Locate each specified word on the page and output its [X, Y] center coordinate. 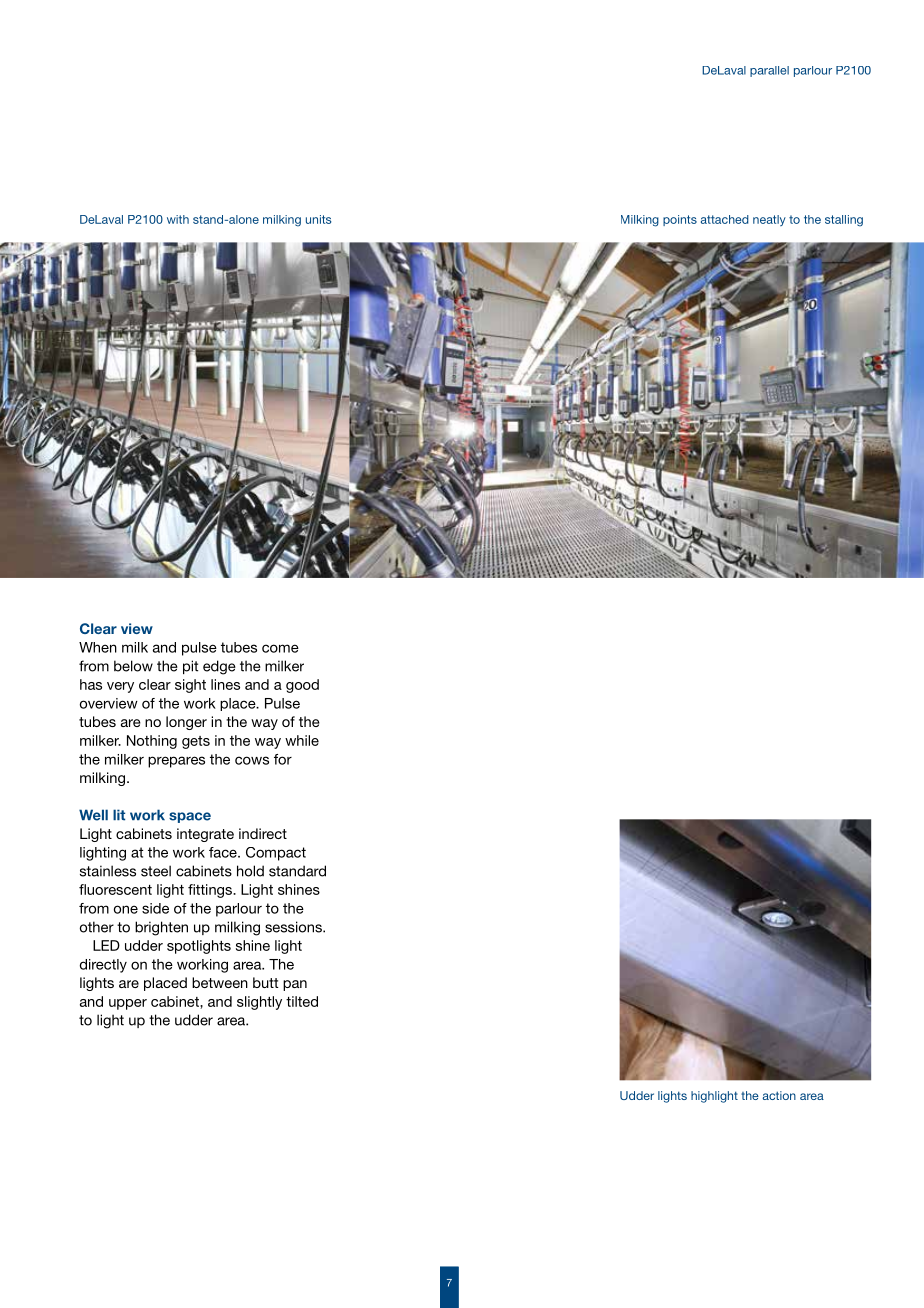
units [318, 219]
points [680, 220]
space [190, 817]
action [779, 1095]
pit [190, 667]
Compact [276, 854]
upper [128, 1004]
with [178, 219]
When [98, 647]
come [280, 648]
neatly [769, 220]
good [302, 686]
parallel [769, 71]
